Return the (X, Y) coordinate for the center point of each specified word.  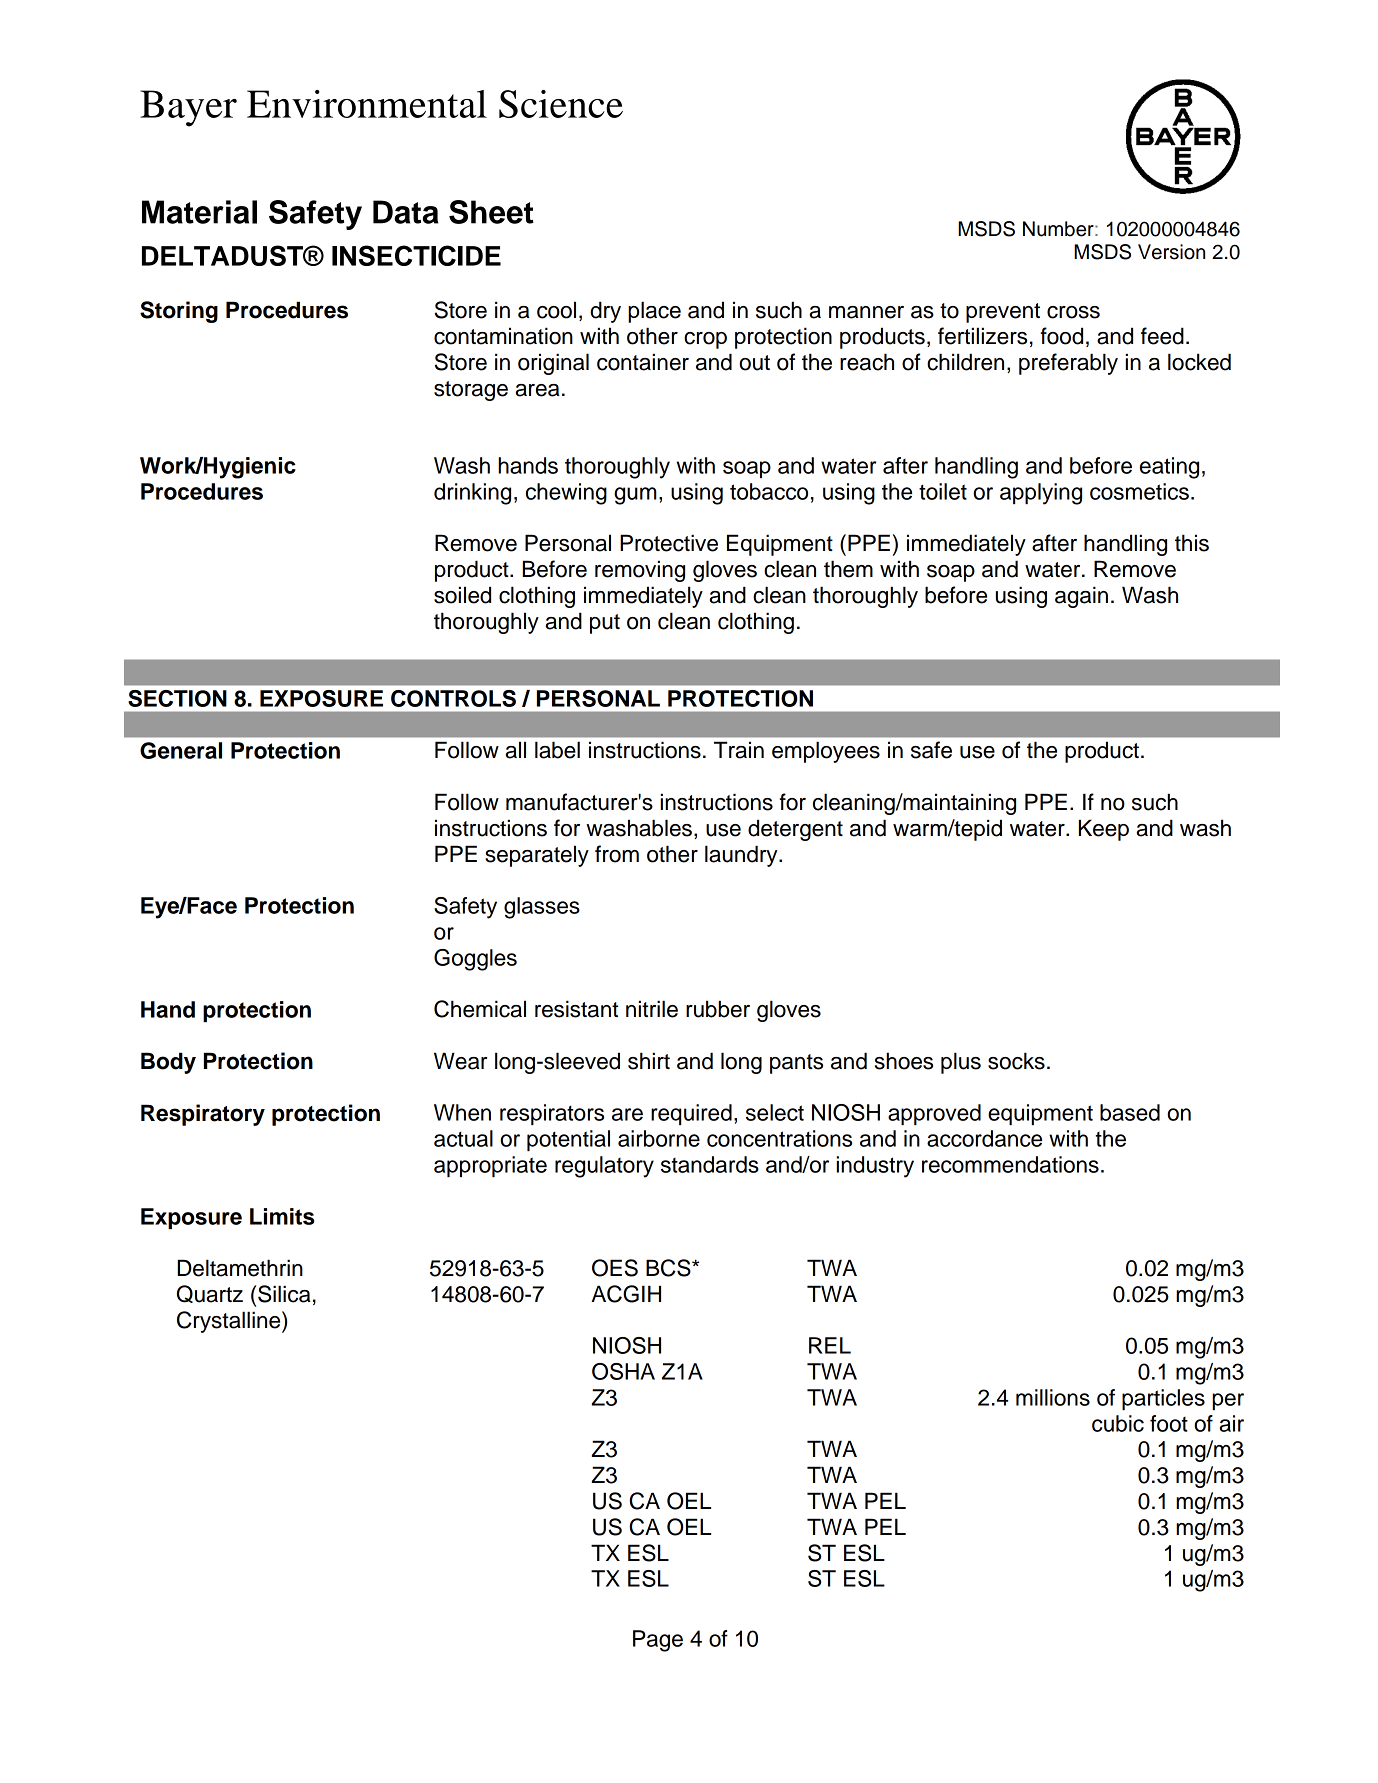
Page (658, 1641)
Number (1059, 229)
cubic (1118, 1423)
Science (561, 104)
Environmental (367, 104)
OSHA (623, 1371)
